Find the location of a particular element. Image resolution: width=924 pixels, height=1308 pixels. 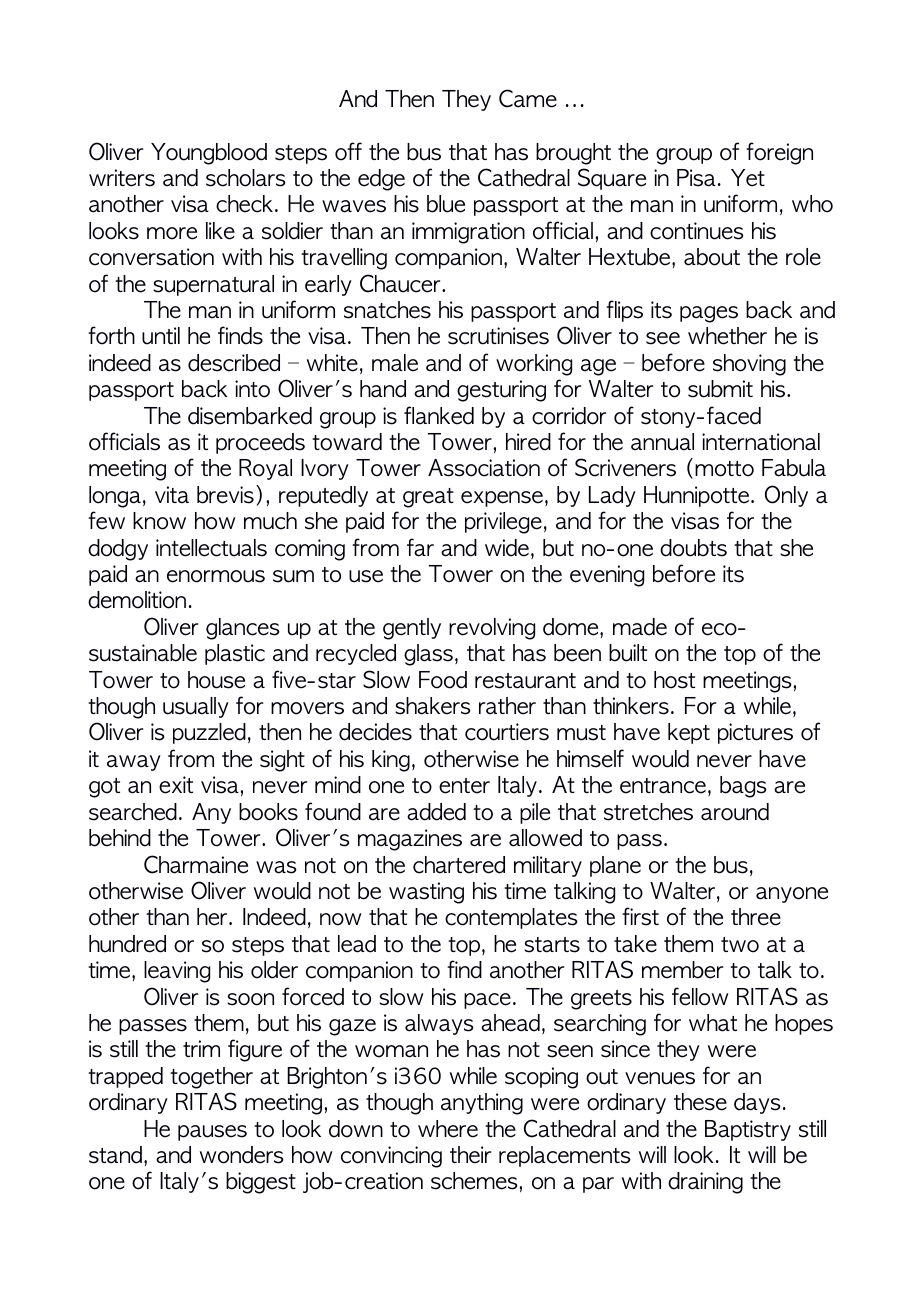

glances is located at coordinates (243, 629).
